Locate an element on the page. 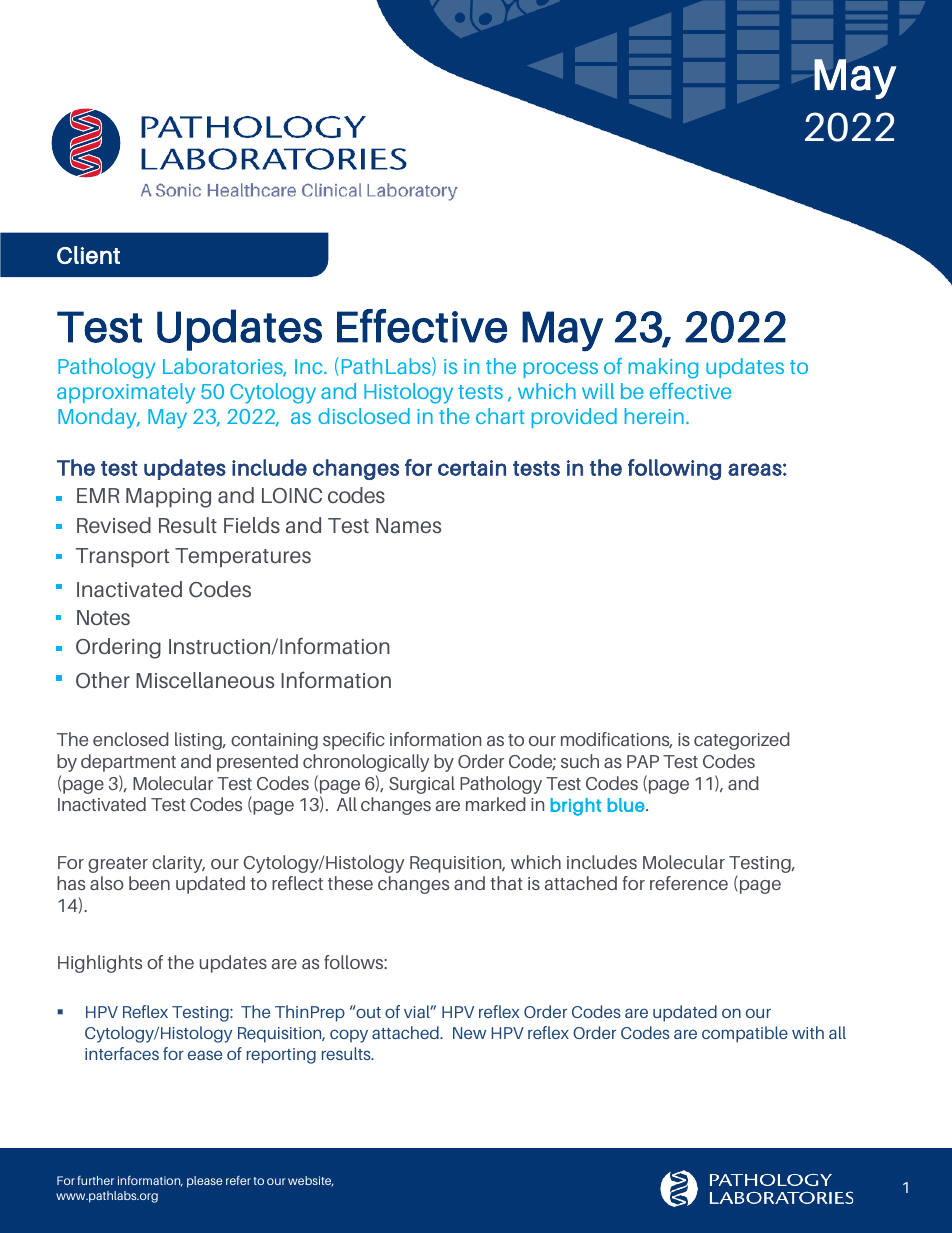 Image resolution: width=952 pixels, height=1233 pixels. categorized is located at coordinates (742, 741).
